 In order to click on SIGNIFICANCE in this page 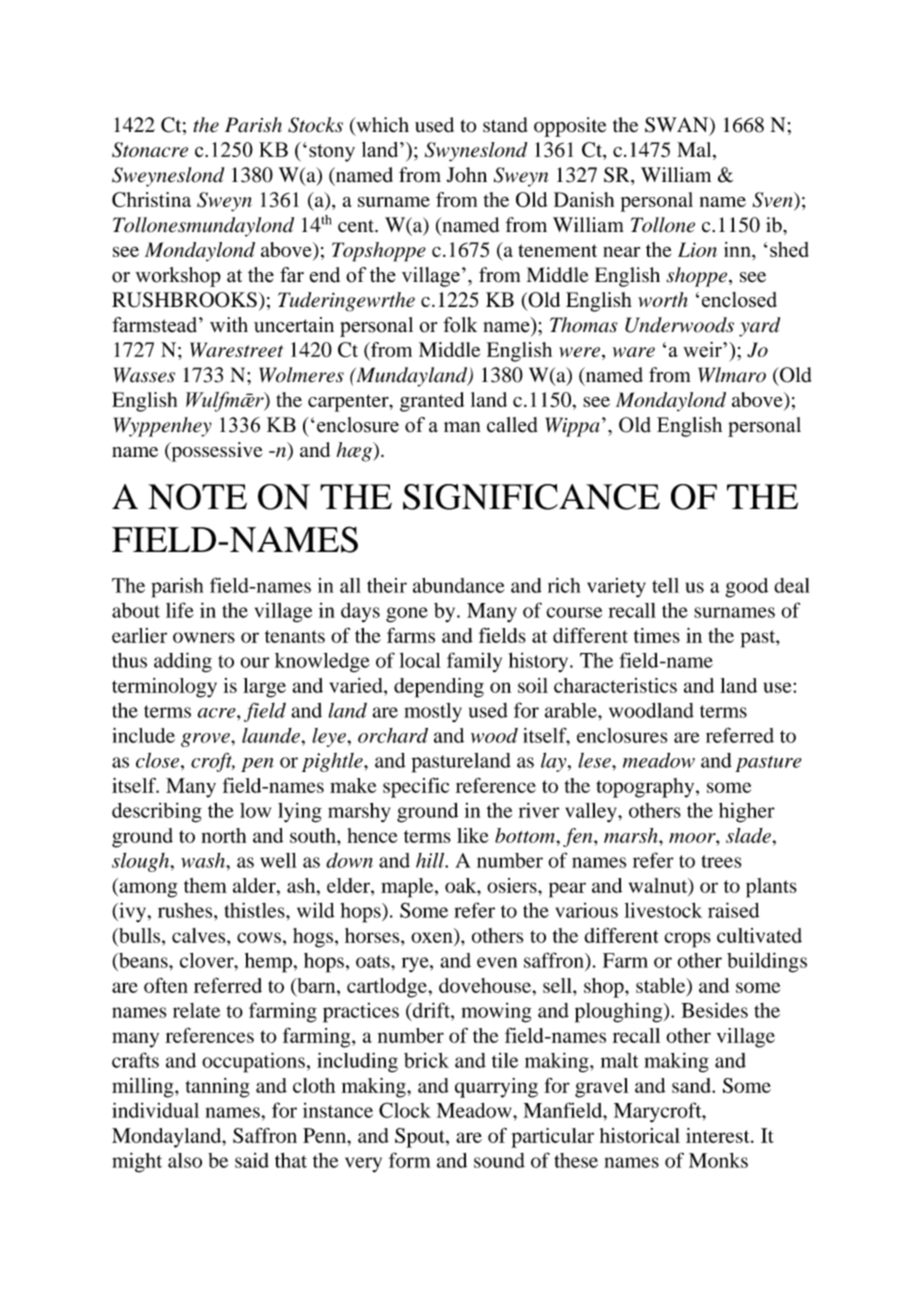, I will do `click(531, 497)`.
